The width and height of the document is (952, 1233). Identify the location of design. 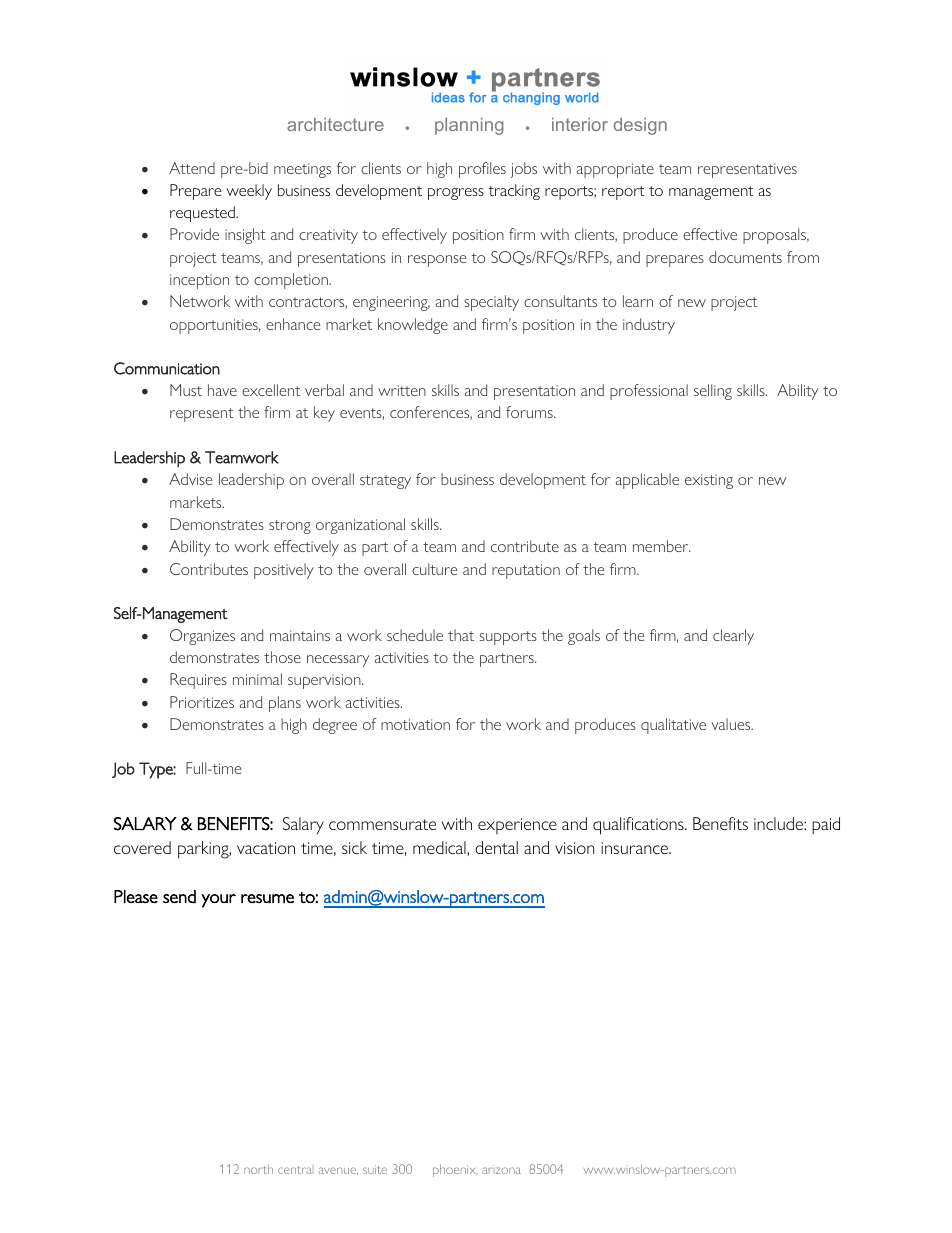
(640, 126).
